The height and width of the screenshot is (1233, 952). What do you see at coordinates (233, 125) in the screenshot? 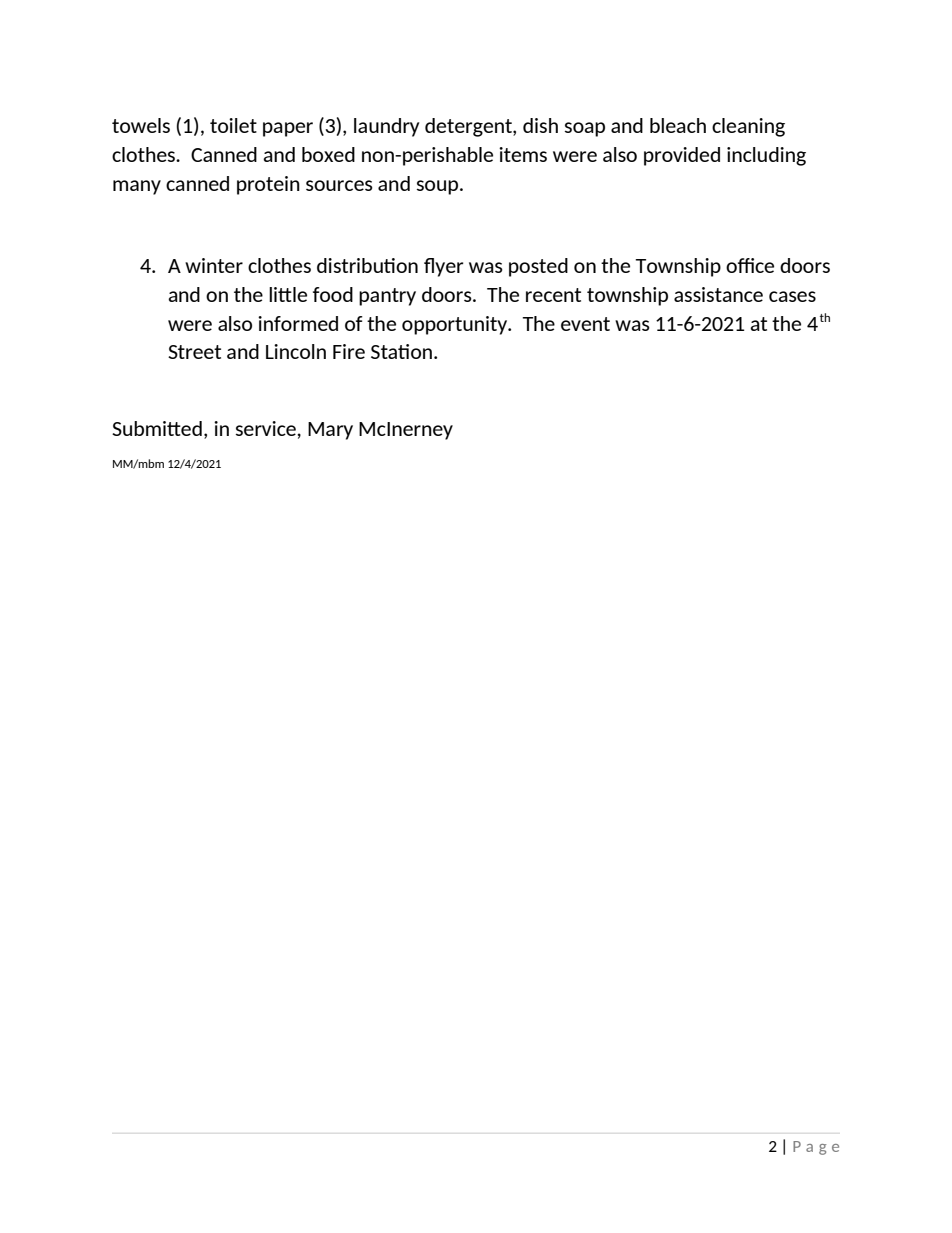
I see `toilet` at bounding box center [233, 125].
